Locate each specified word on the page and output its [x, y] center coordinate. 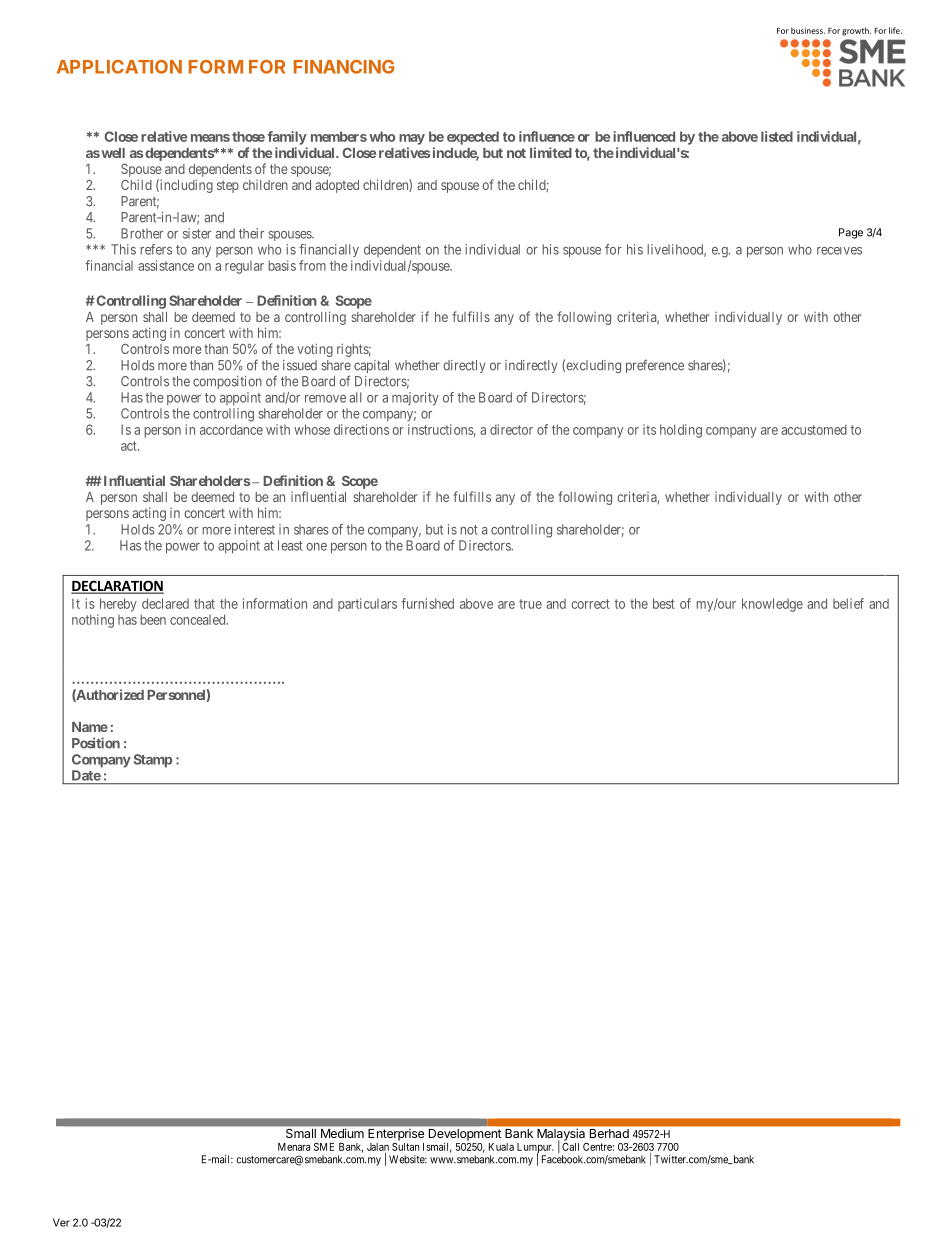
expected [473, 138]
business [808, 30]
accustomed [814, 429]
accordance [231, 429]
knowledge [772, 605]
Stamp [153, 761]
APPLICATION [119, 67]
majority [415, 399]
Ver [61, 1222]
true [530, 604]
